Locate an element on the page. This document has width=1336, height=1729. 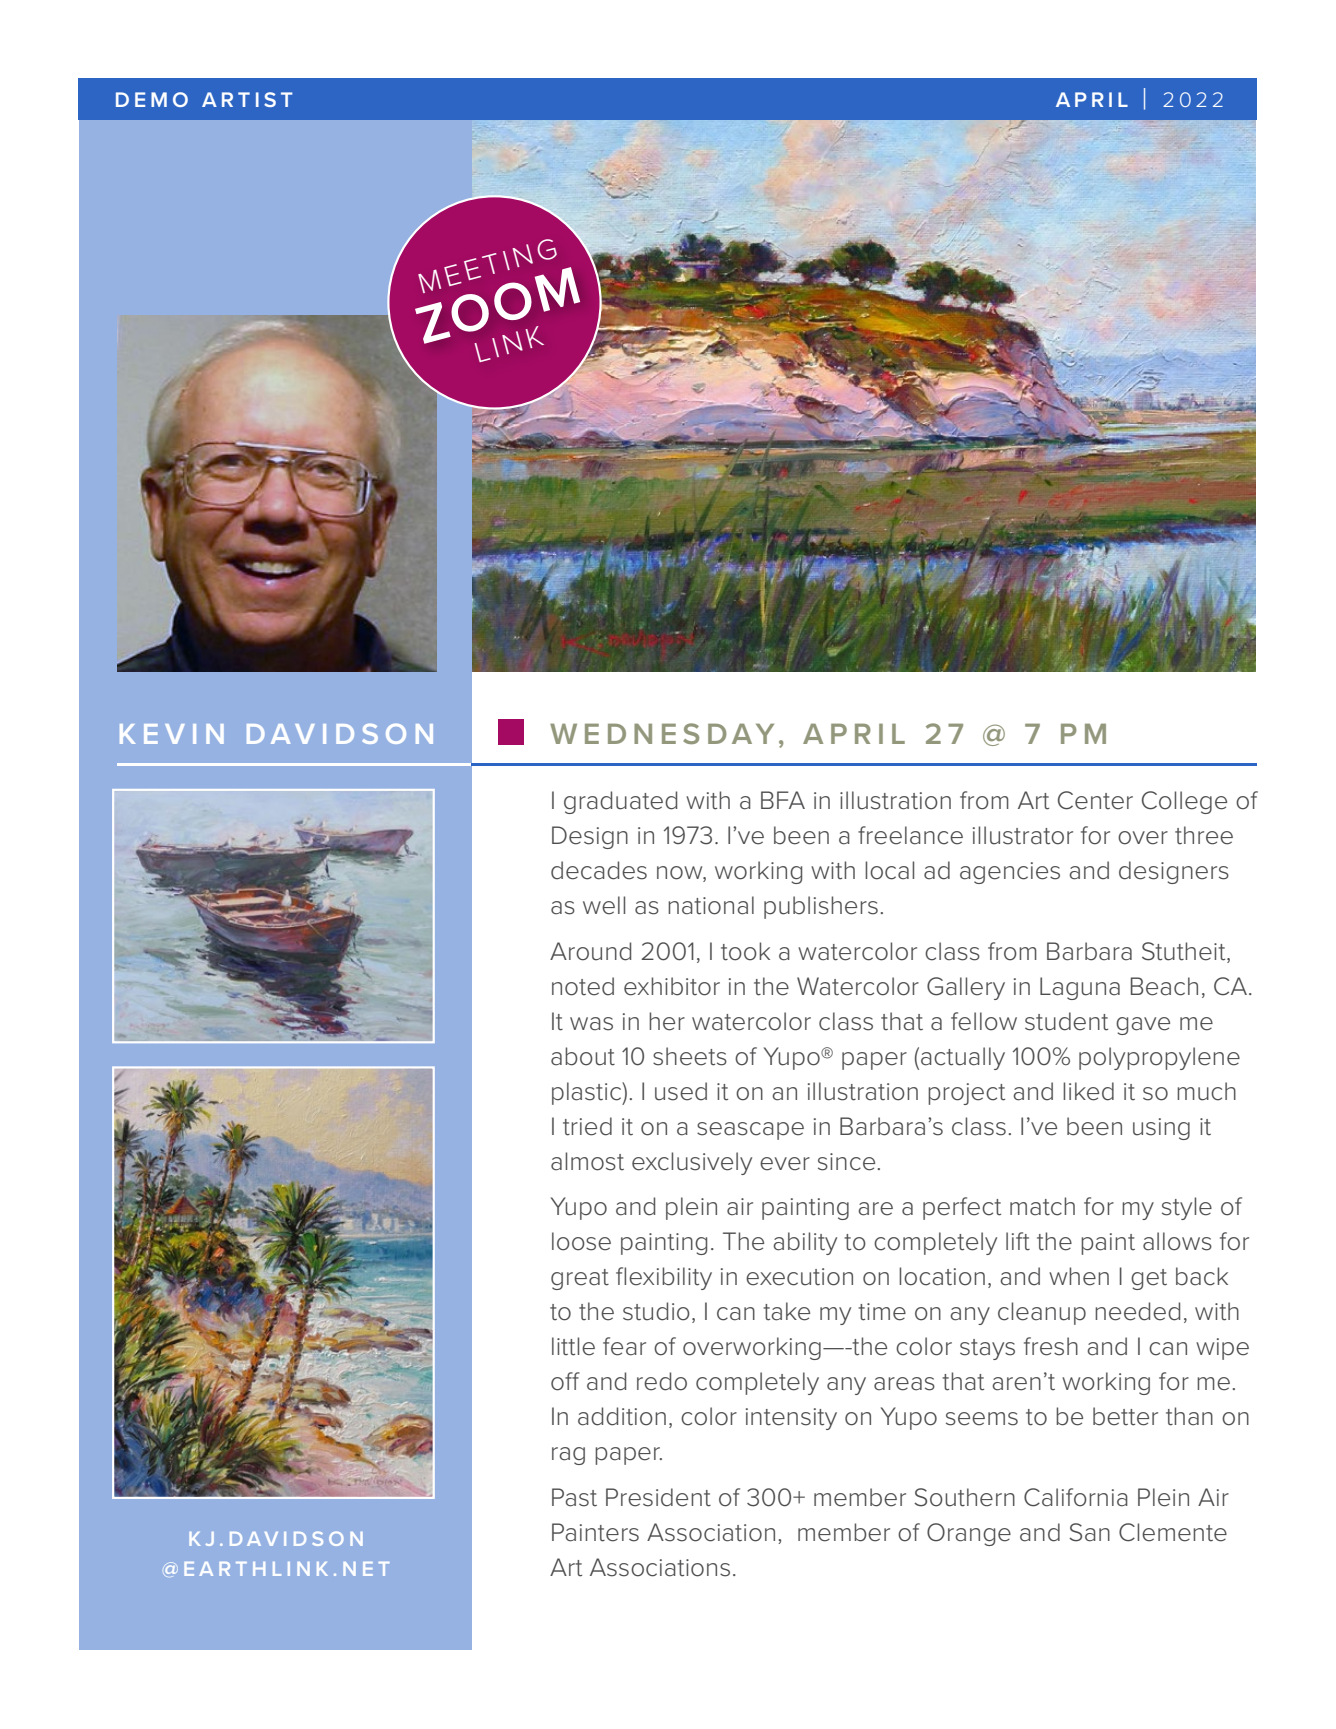
College is located at coordinates (1184, 802).
